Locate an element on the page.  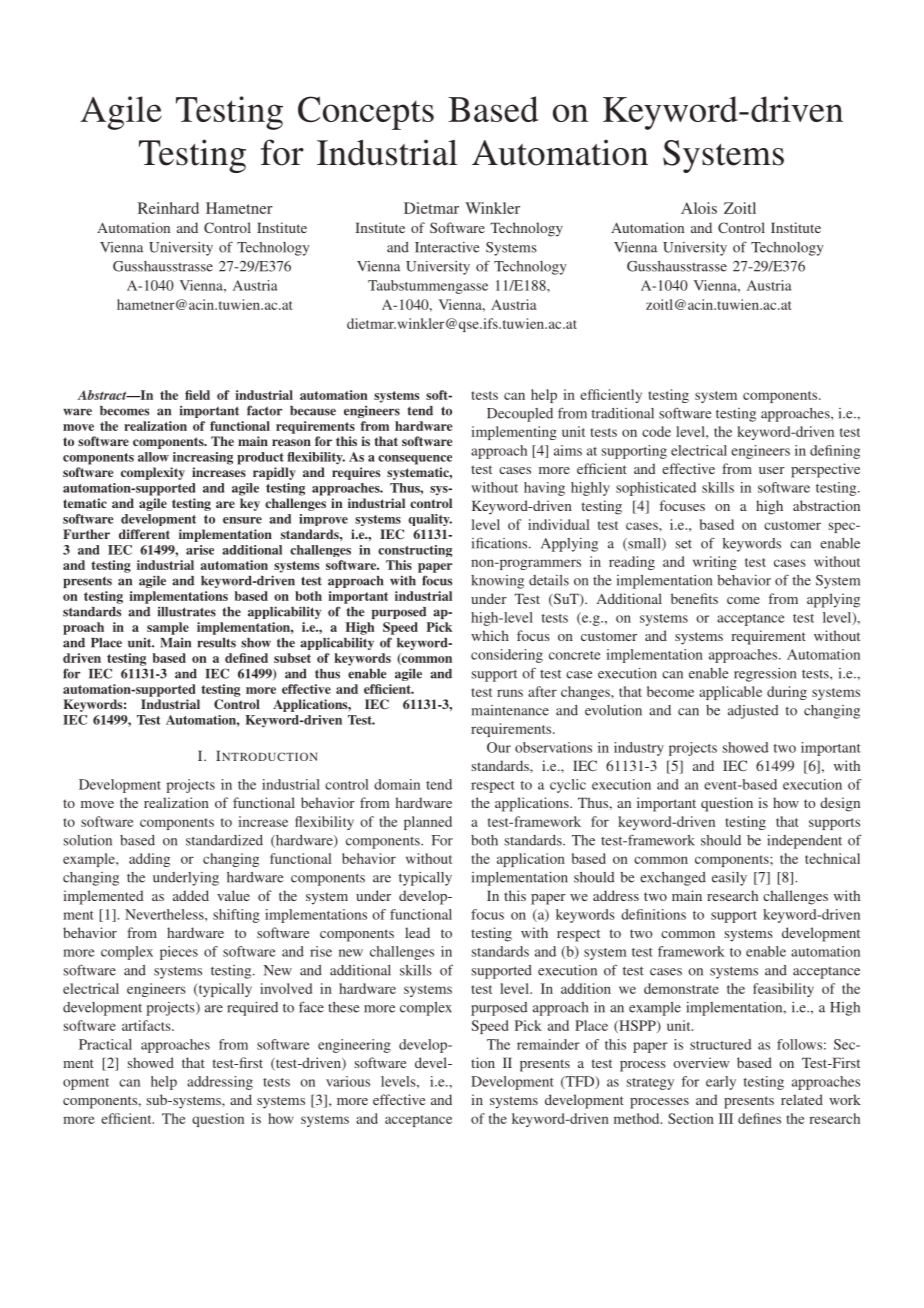
Practical is located at coordinates (105, 1044).
